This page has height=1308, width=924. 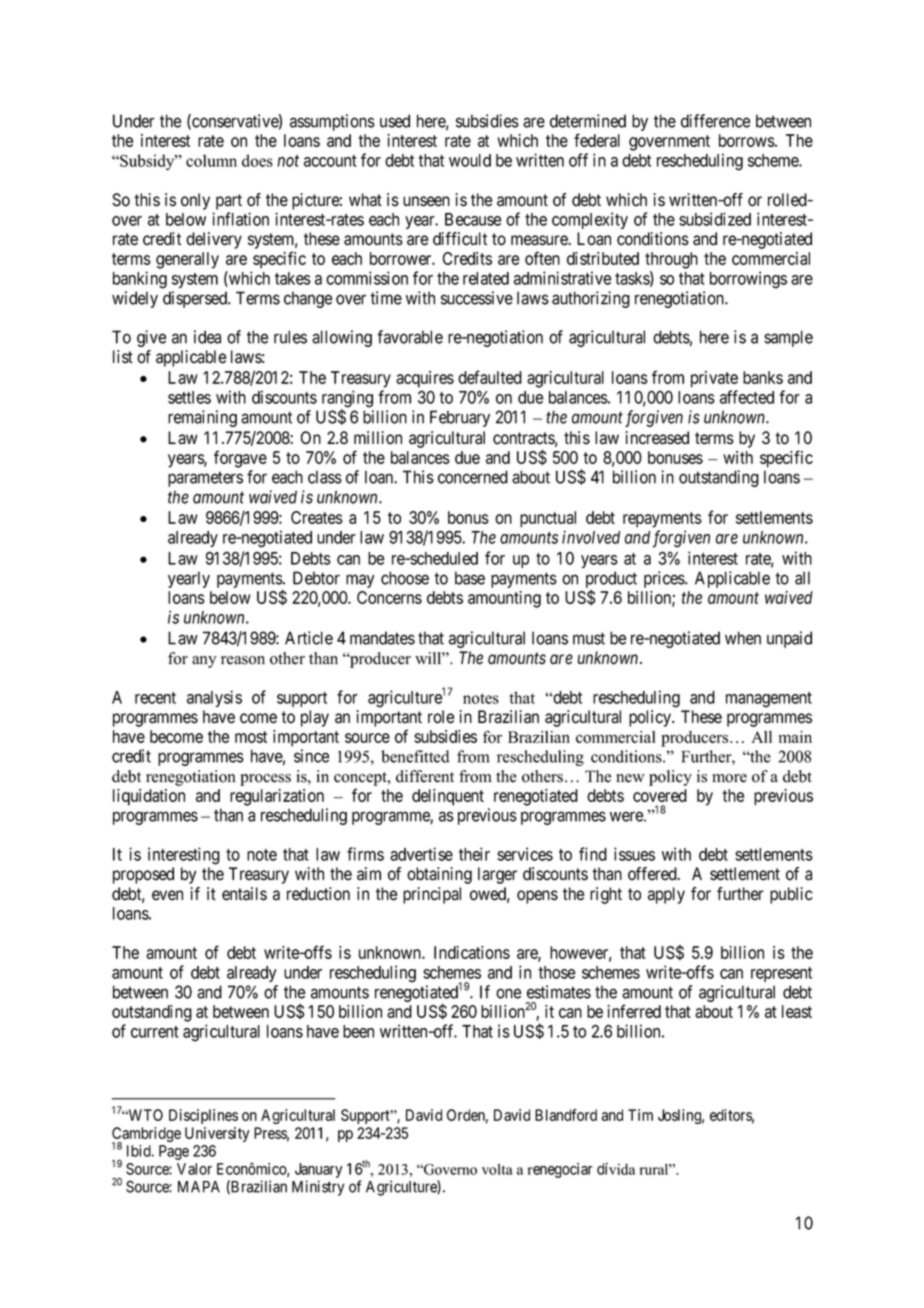 I want to click on any, so click(x=204, y=662).
